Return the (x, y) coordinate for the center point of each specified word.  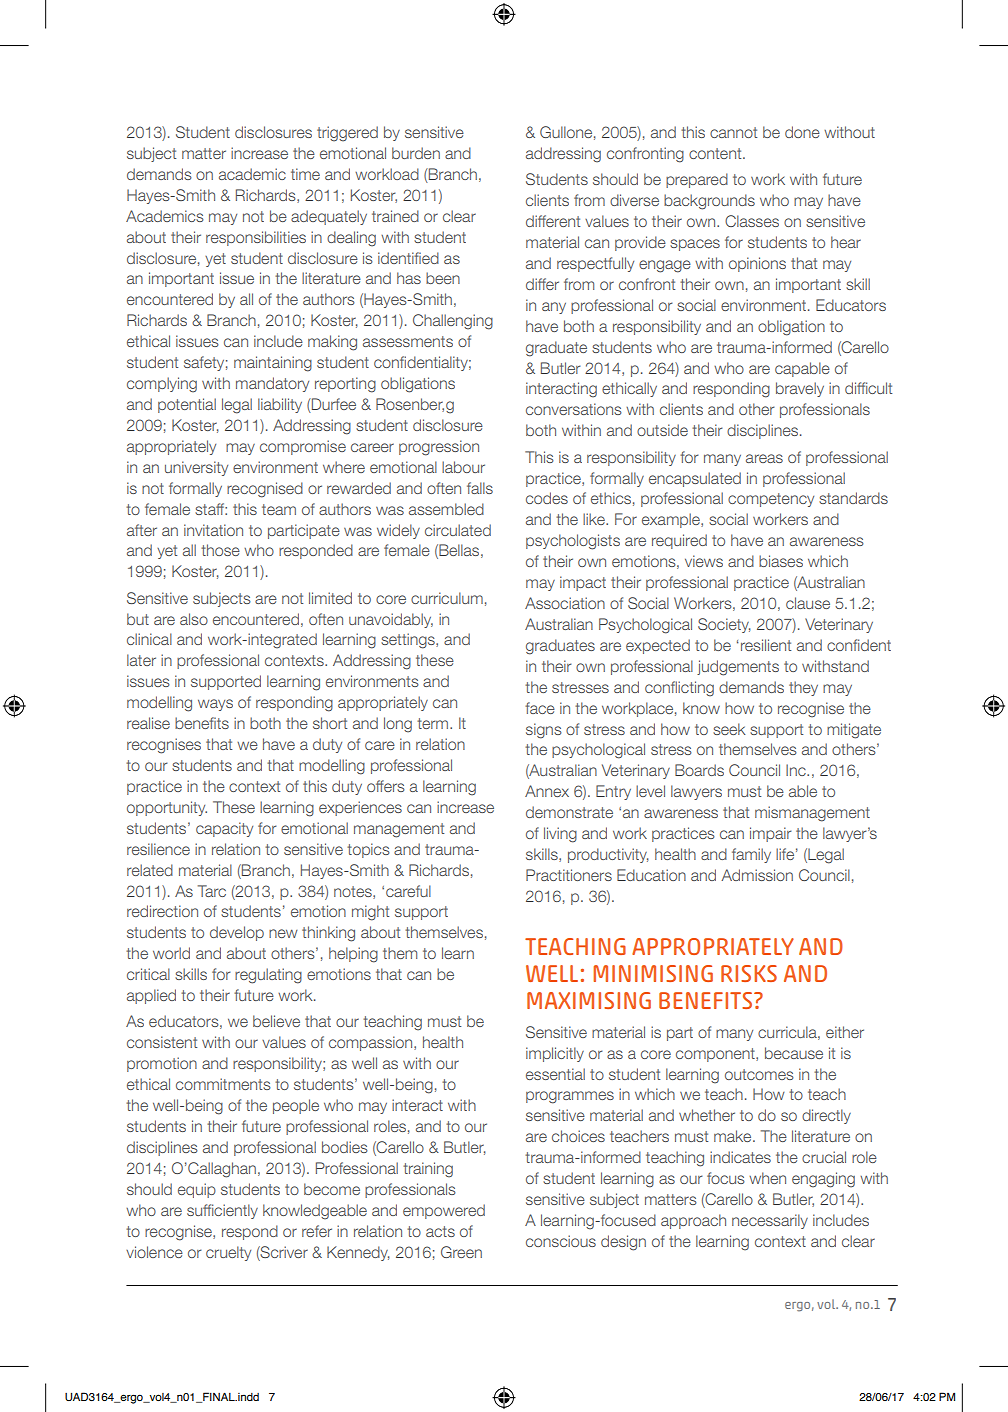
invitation (213, 530)
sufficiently (222, 1211)
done (802, 132)
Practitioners (569, 875)
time (305, 174)
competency (771, 500)
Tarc (212, 891)
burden (416, 153)
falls (480, 488)
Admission (757, 875)
